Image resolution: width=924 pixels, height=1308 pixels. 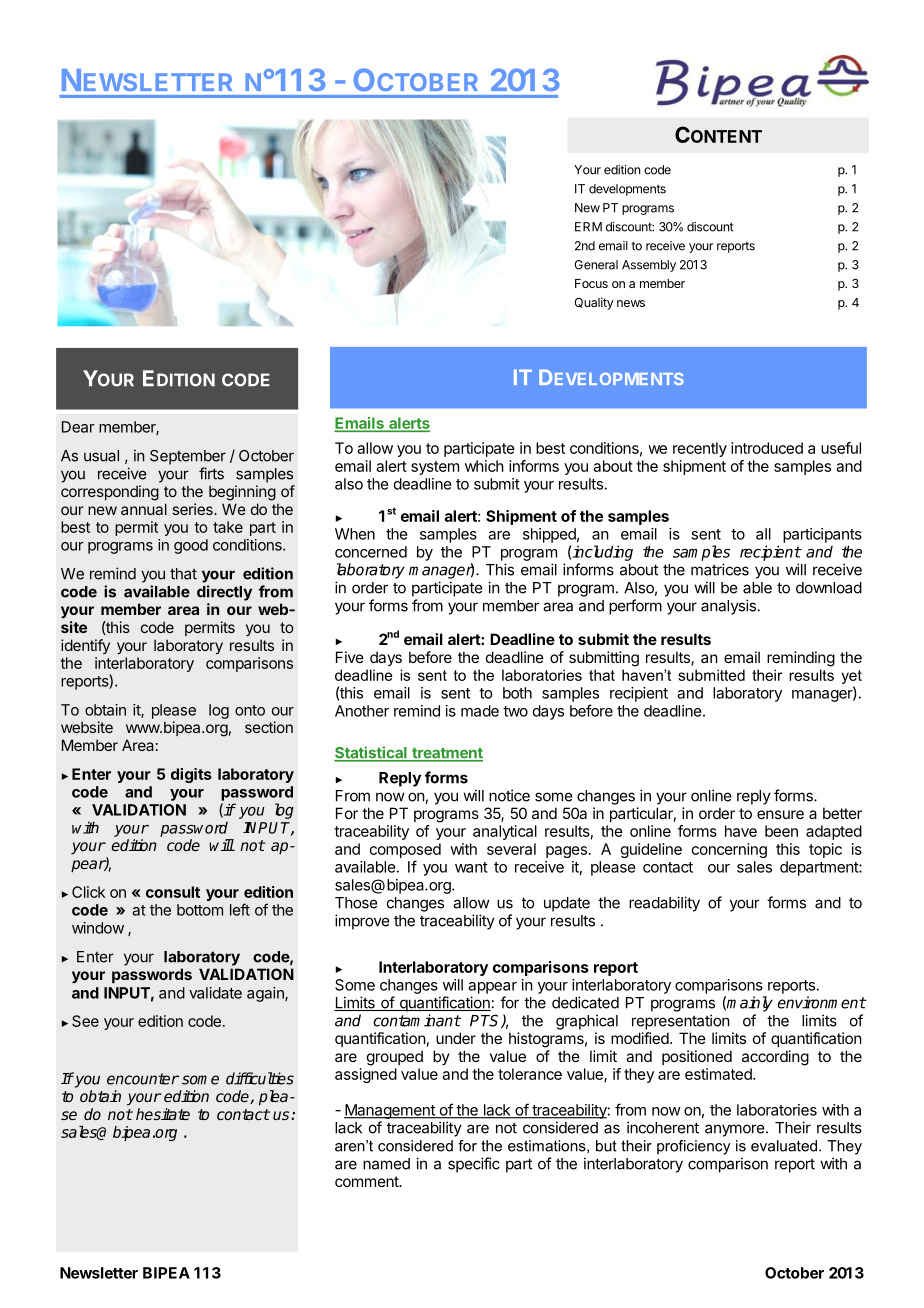 What do you see at coordinates (163, 1114) in the image?
I see `hesitate` at bounding box center [163, 1114].
